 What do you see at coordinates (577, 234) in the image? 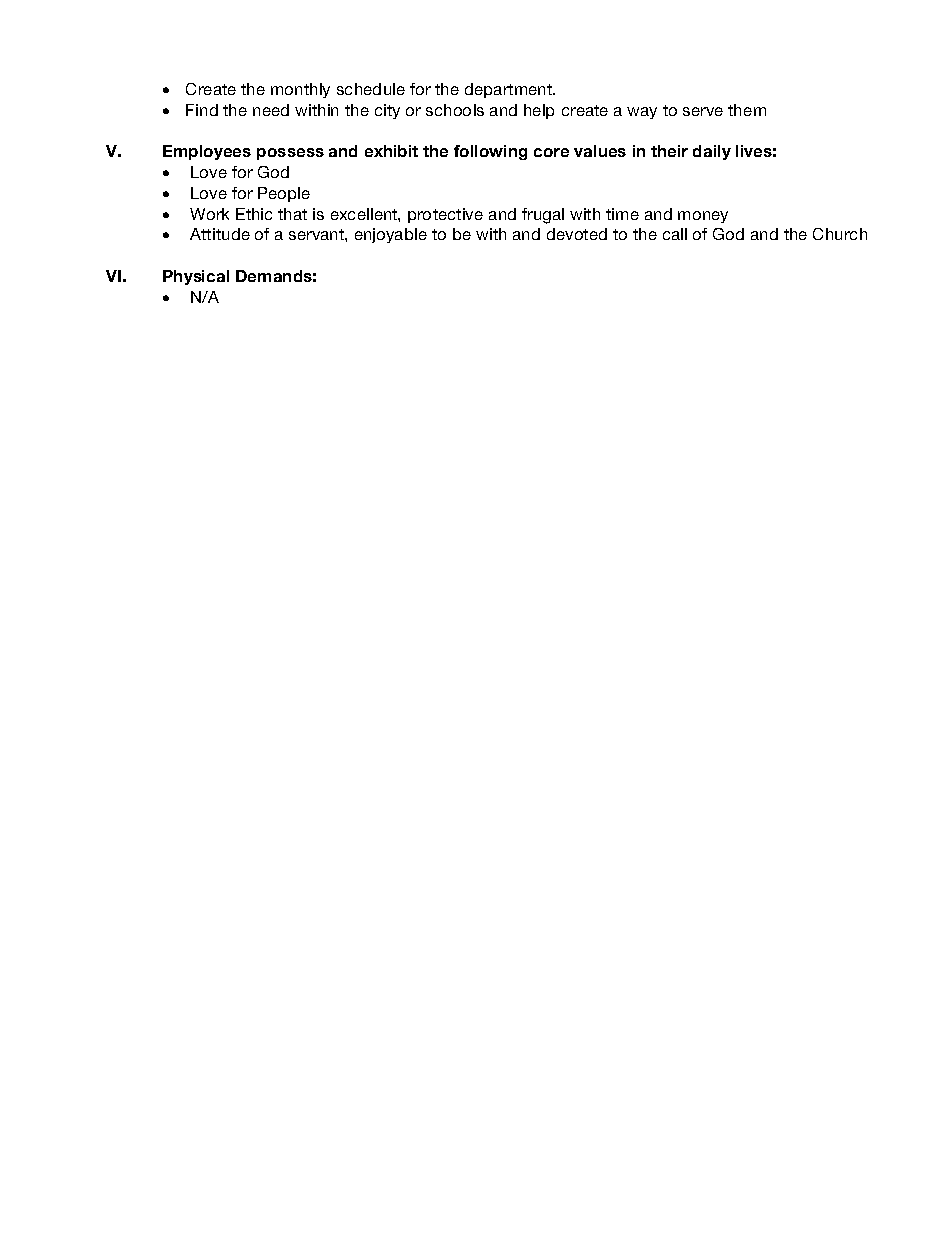
I see `devoted` at bounding box center [577, 234].
